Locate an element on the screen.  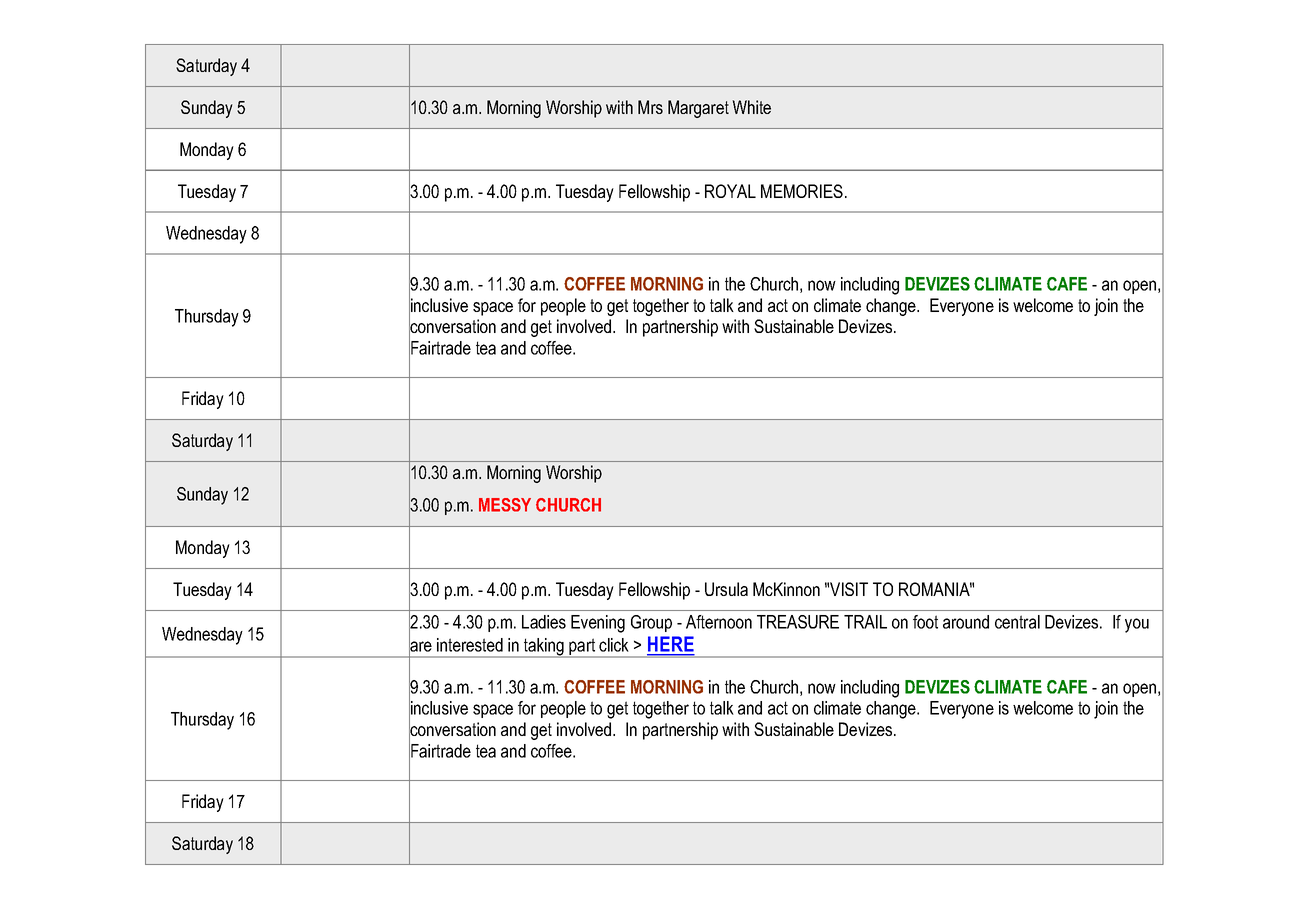
central is located at coordinates (1017, 622).
